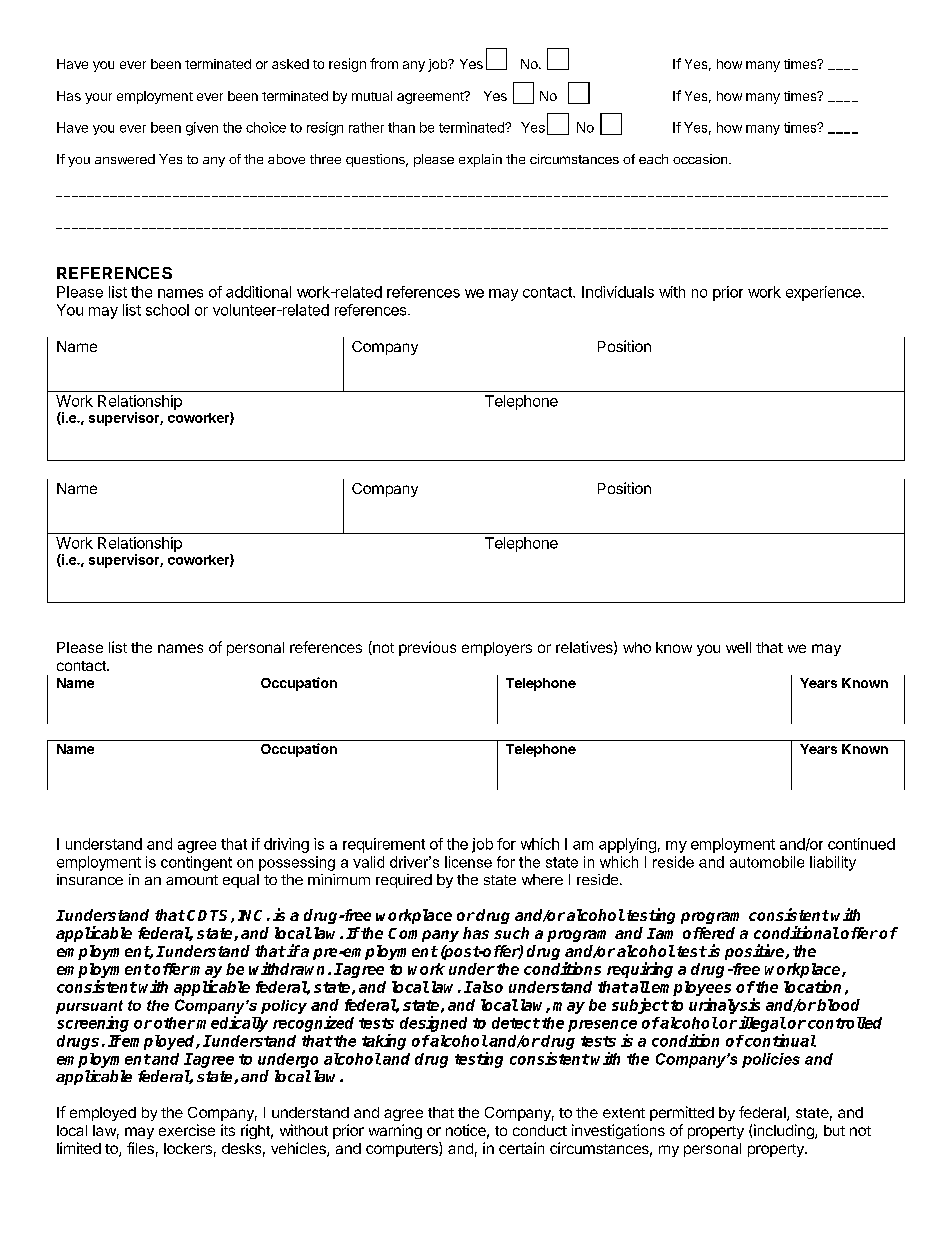  Describe the element at coordinates (427, 648) in the screenshot. I see `previous` at that location.
